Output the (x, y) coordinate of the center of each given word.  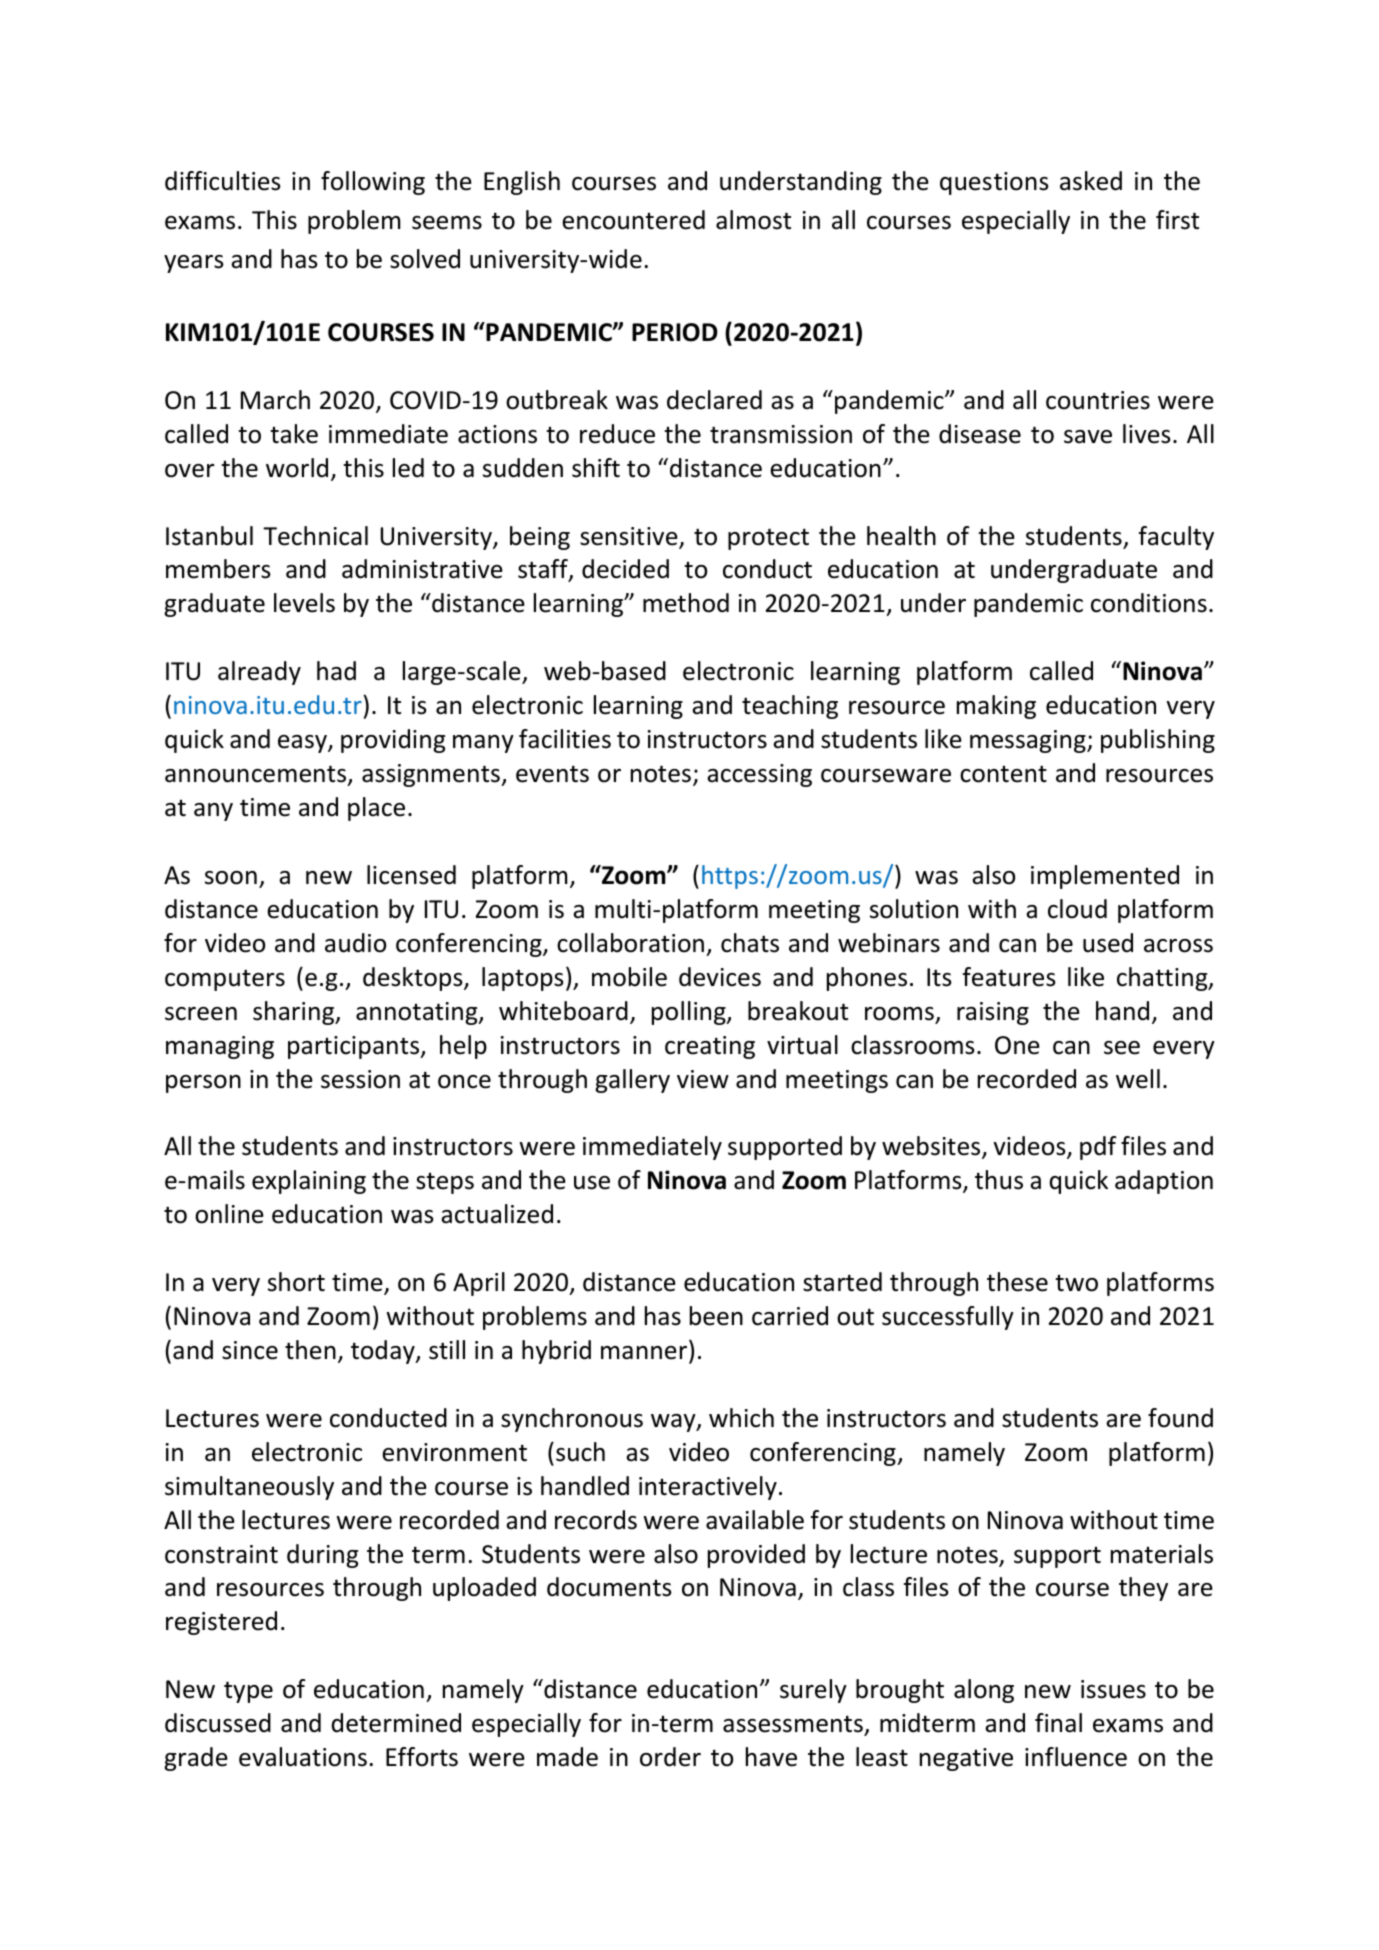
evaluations (303, 1757)
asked (1091, 181)
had (336, 671)
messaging (1029, 741)
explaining (309, 1182)
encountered (633, 220)
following (373, 183)
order (670, 1757)
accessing (759, 775)
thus (999, 1180)
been (716, 1316)
